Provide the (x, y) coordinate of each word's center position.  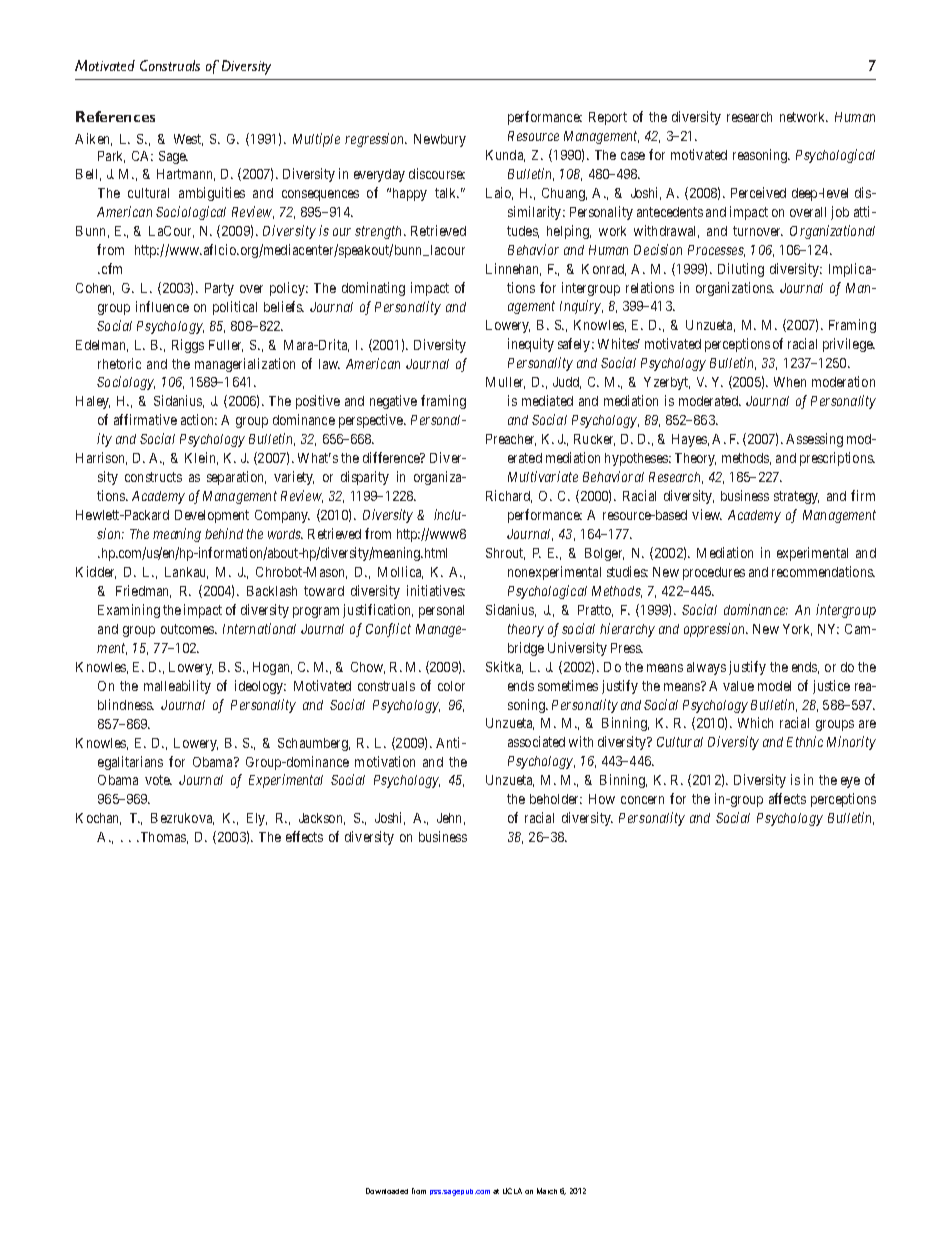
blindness (125, 704)
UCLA (512, 1191)
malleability (177, 687)
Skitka (504, 667)
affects (787, 798)
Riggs (188, 346)
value (738, 686)
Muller (505, 383)
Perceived (758, 192)
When (790, 382)
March (547, 1191)
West (188, 140)
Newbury (440, 140)
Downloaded (387, 1191)
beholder (556, 799)
